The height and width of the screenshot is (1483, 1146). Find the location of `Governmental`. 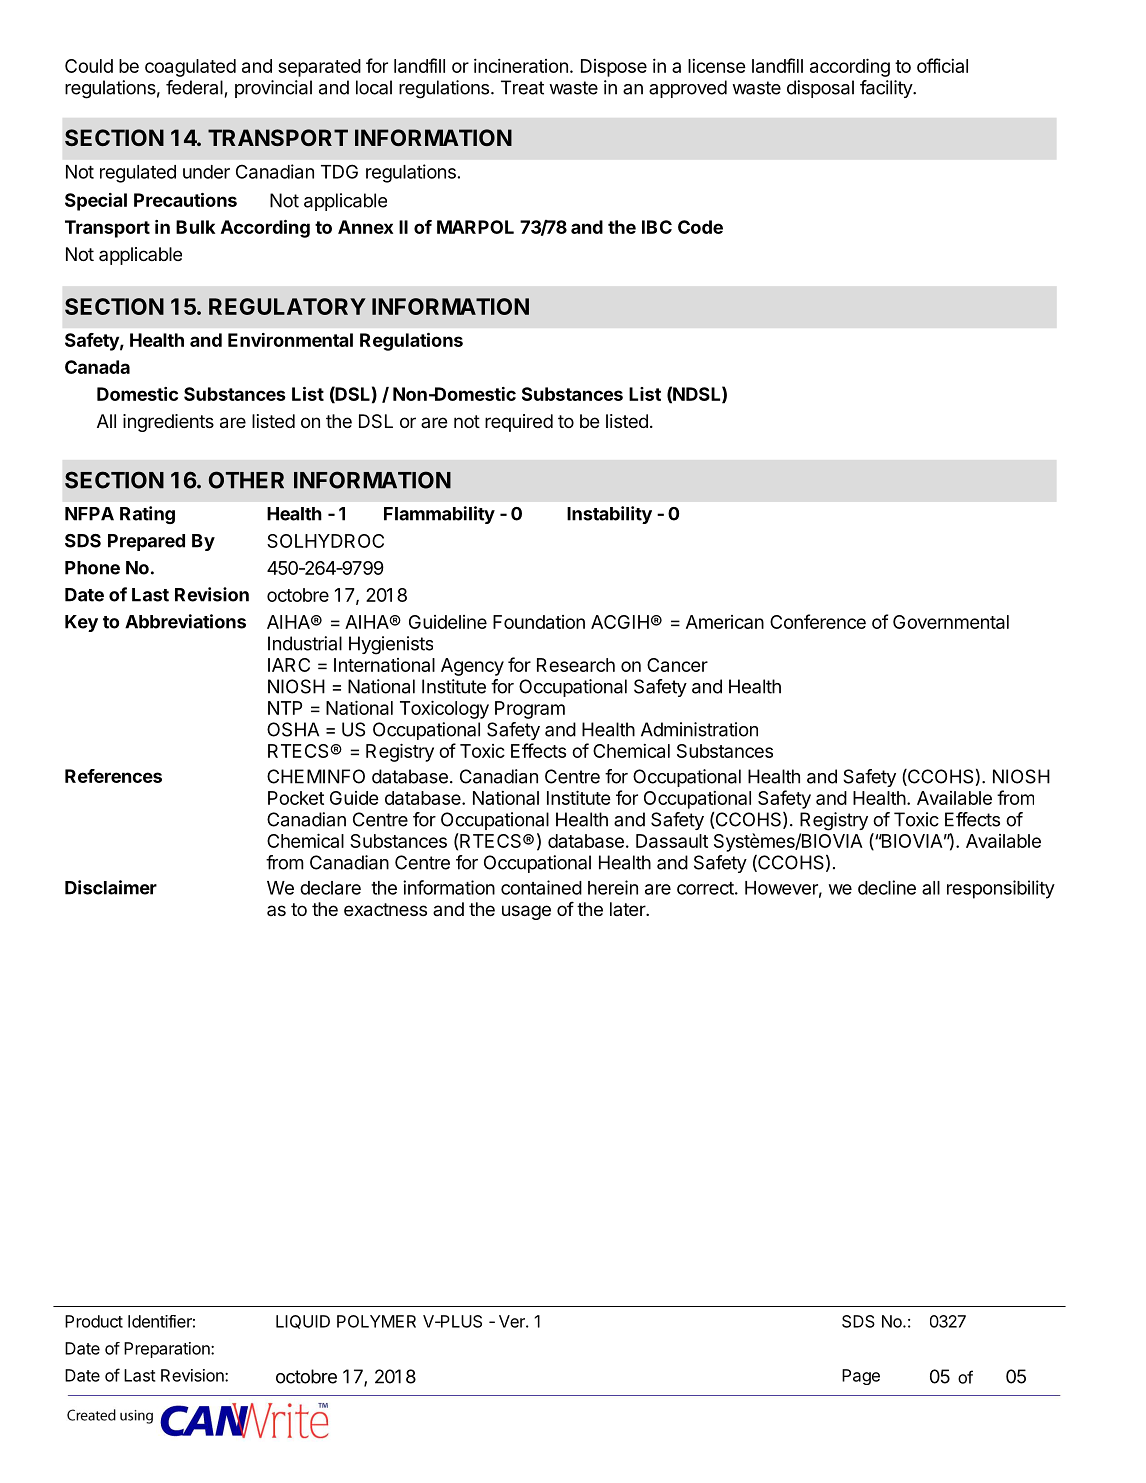

Governmental is located at coordinates (951, 622).
